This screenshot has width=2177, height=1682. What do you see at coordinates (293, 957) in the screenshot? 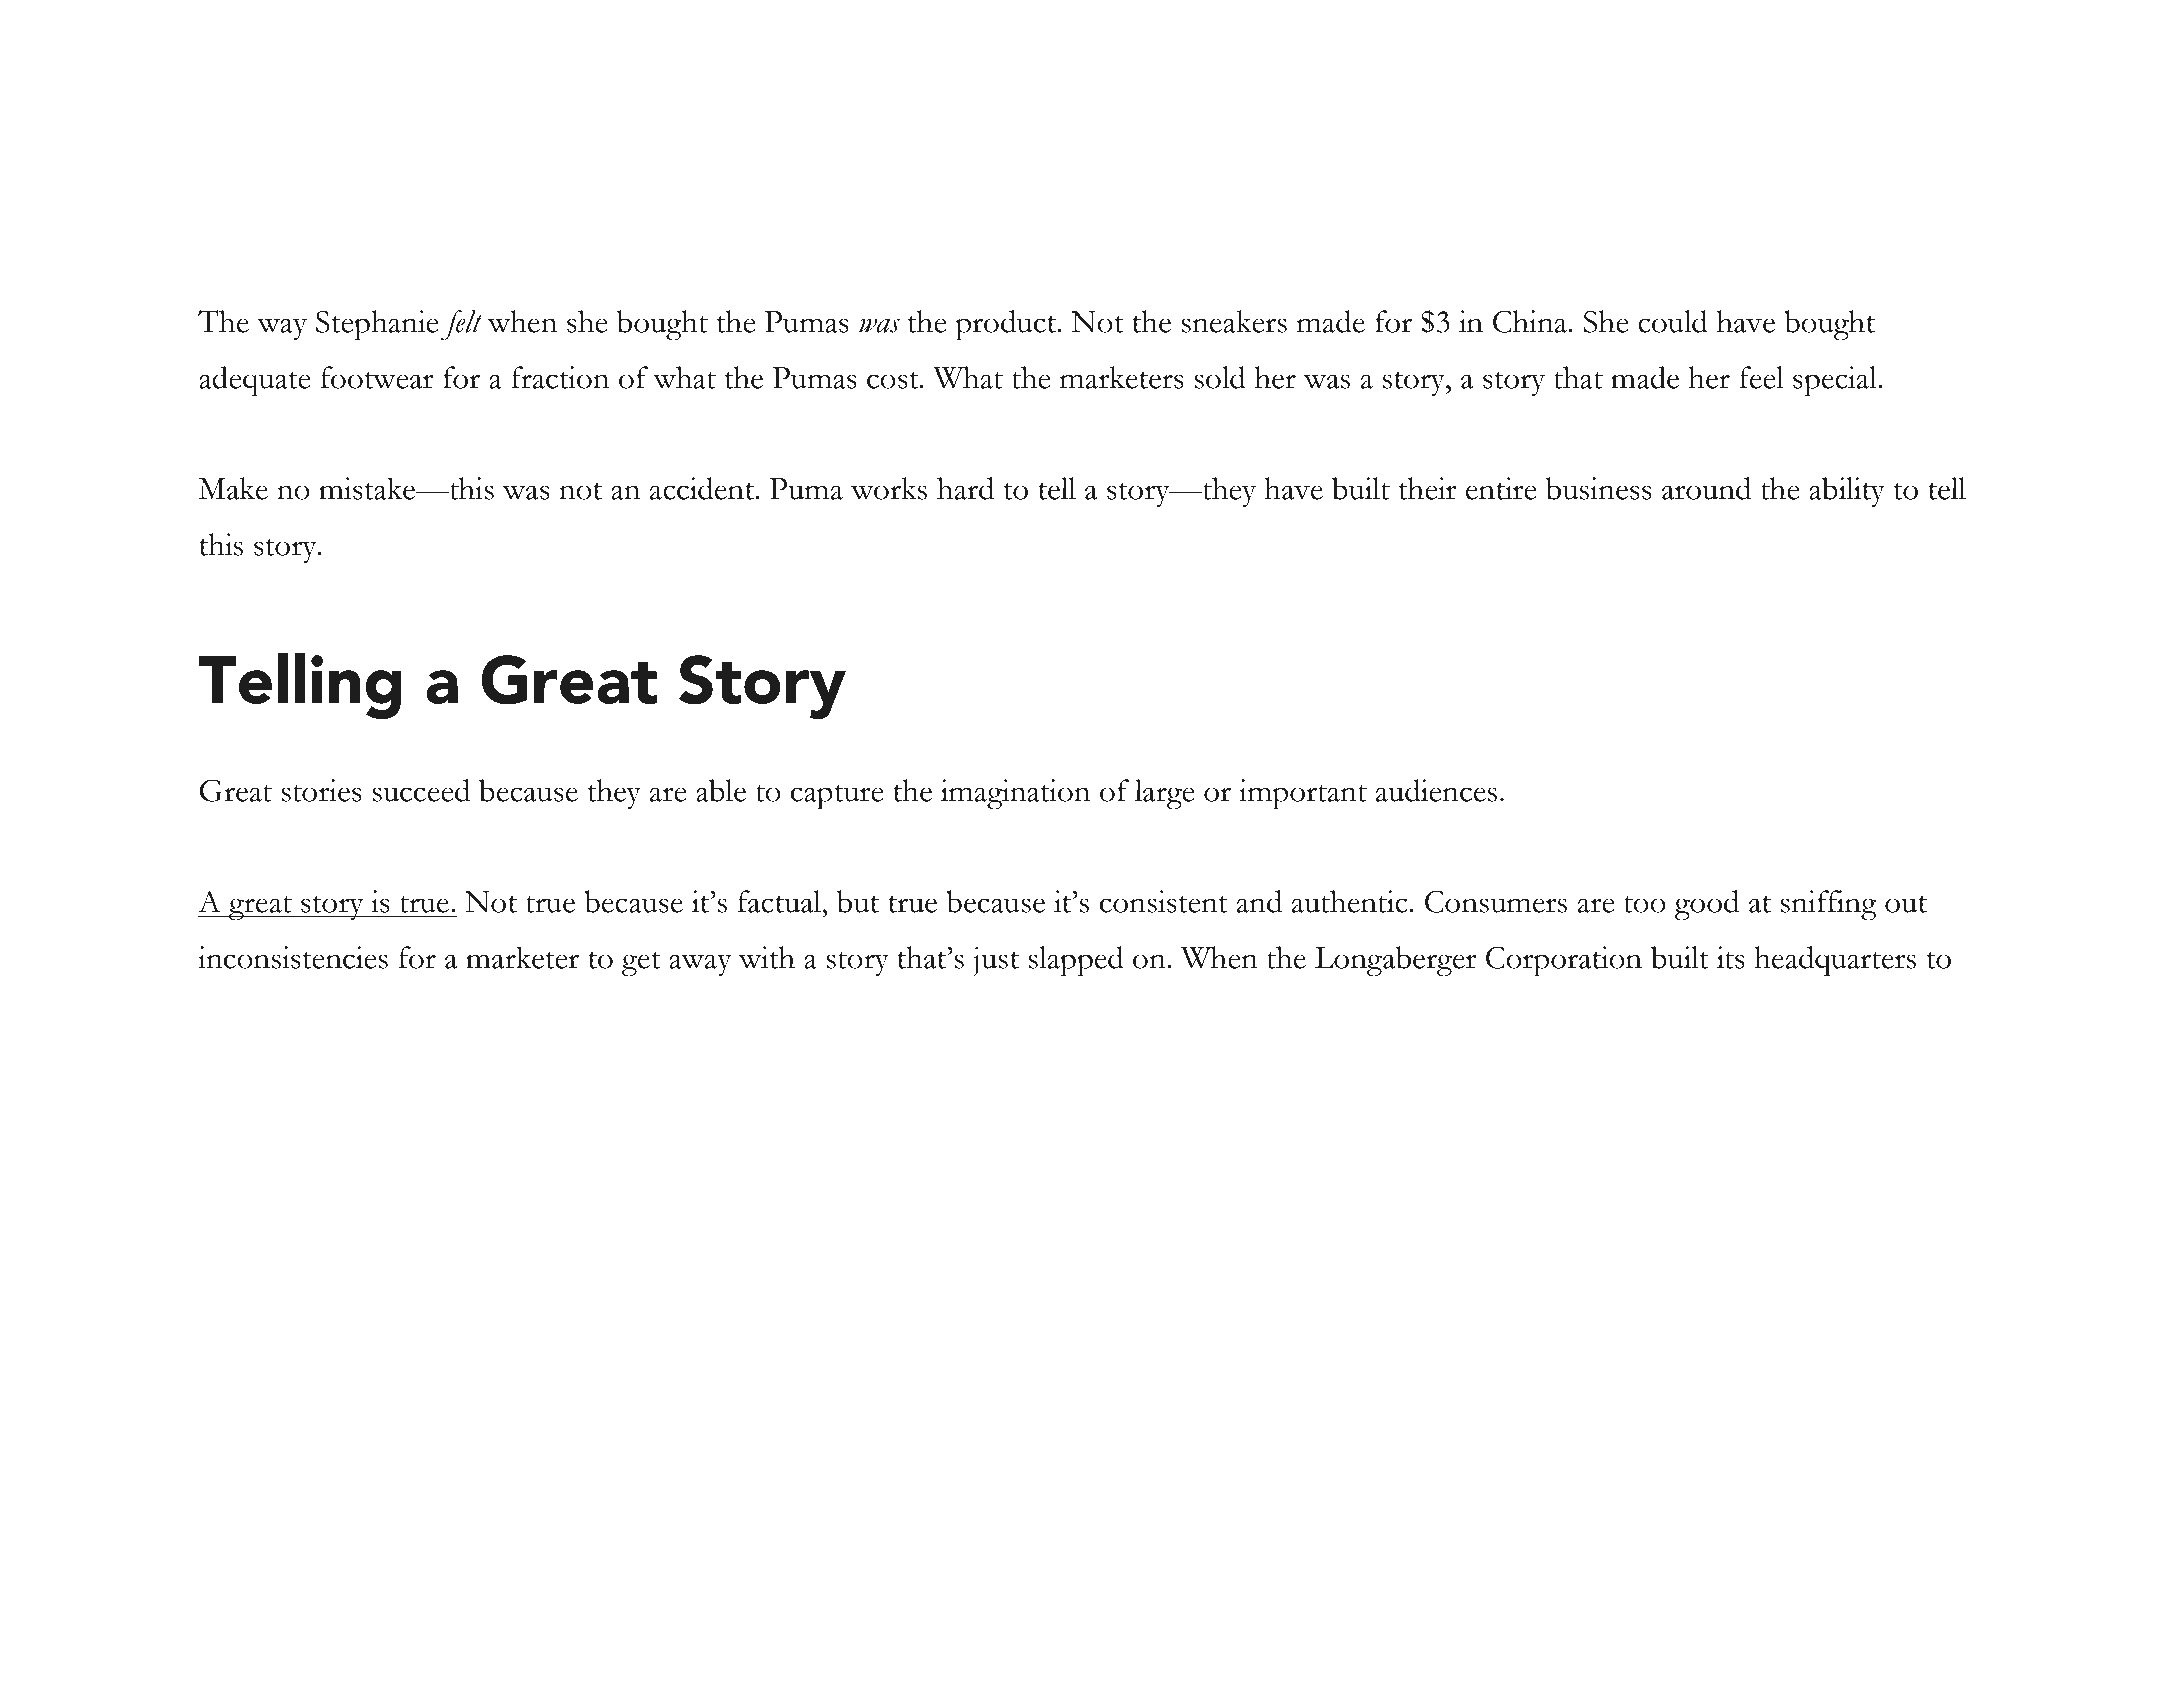
I see `inconsistencies` at bounding box center [293, 957].
